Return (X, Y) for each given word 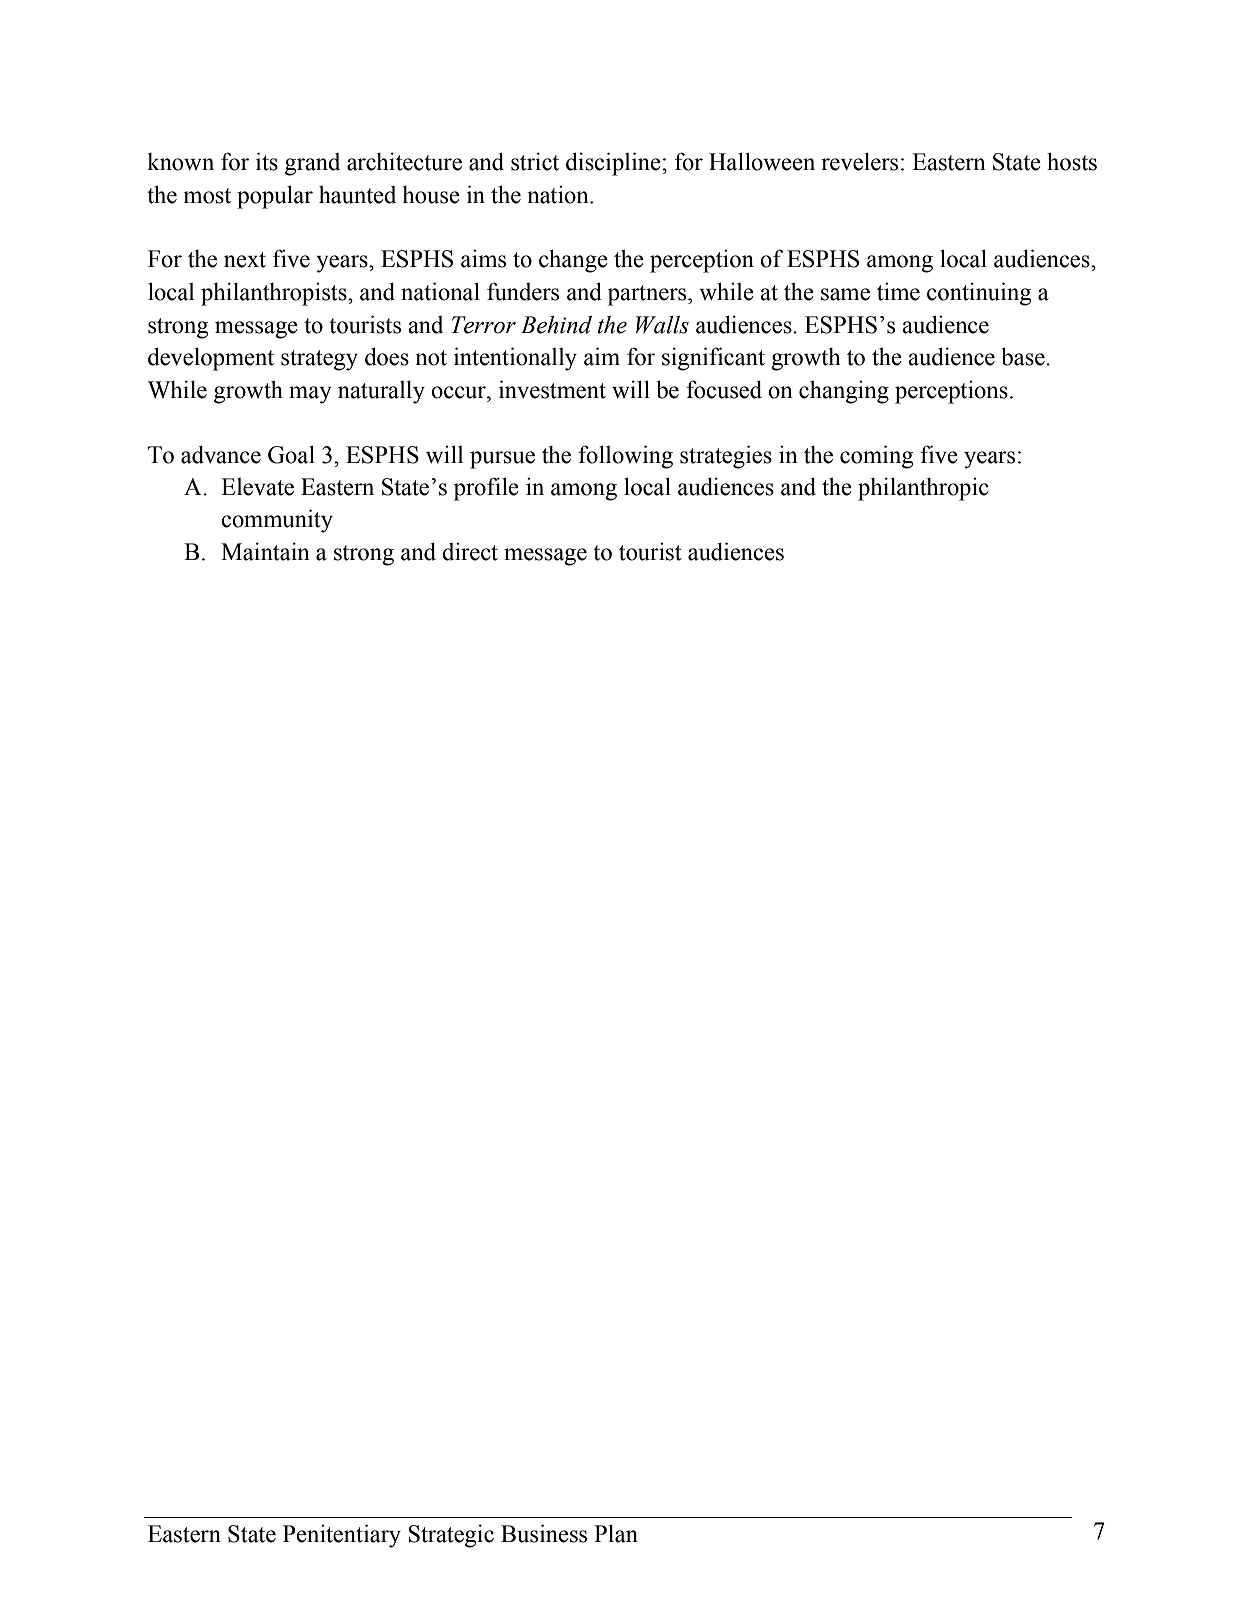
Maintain (265, 551)
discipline (614, 164)
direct (470, 551)
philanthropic (923, 489)
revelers (859, 161)
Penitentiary (342, 1536)
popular (275, 197)
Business (544, 1533)
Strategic (451, 1536)
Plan (616, 1533)
